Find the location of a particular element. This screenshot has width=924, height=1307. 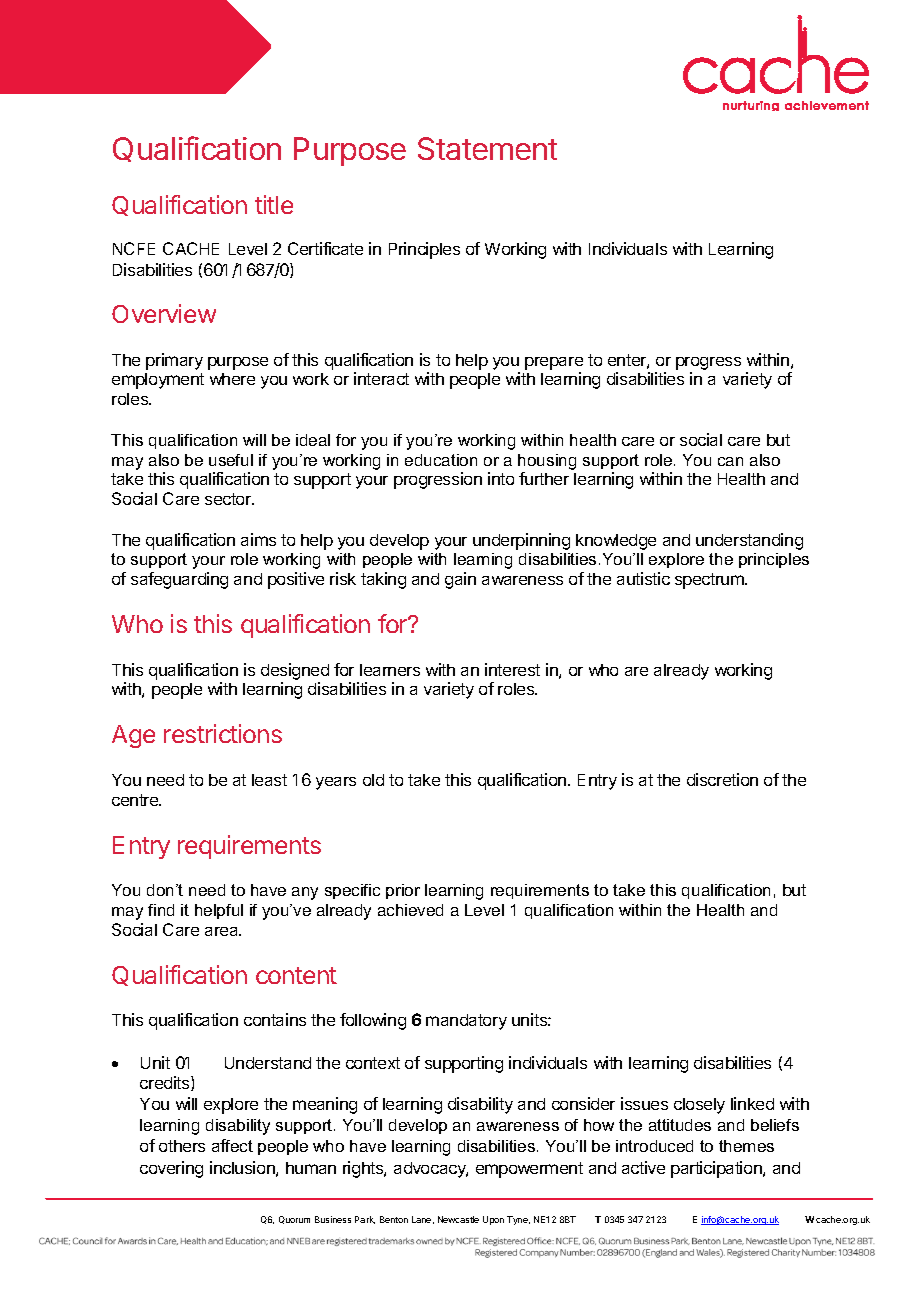

discretion is located at coordinates (722, 779).
